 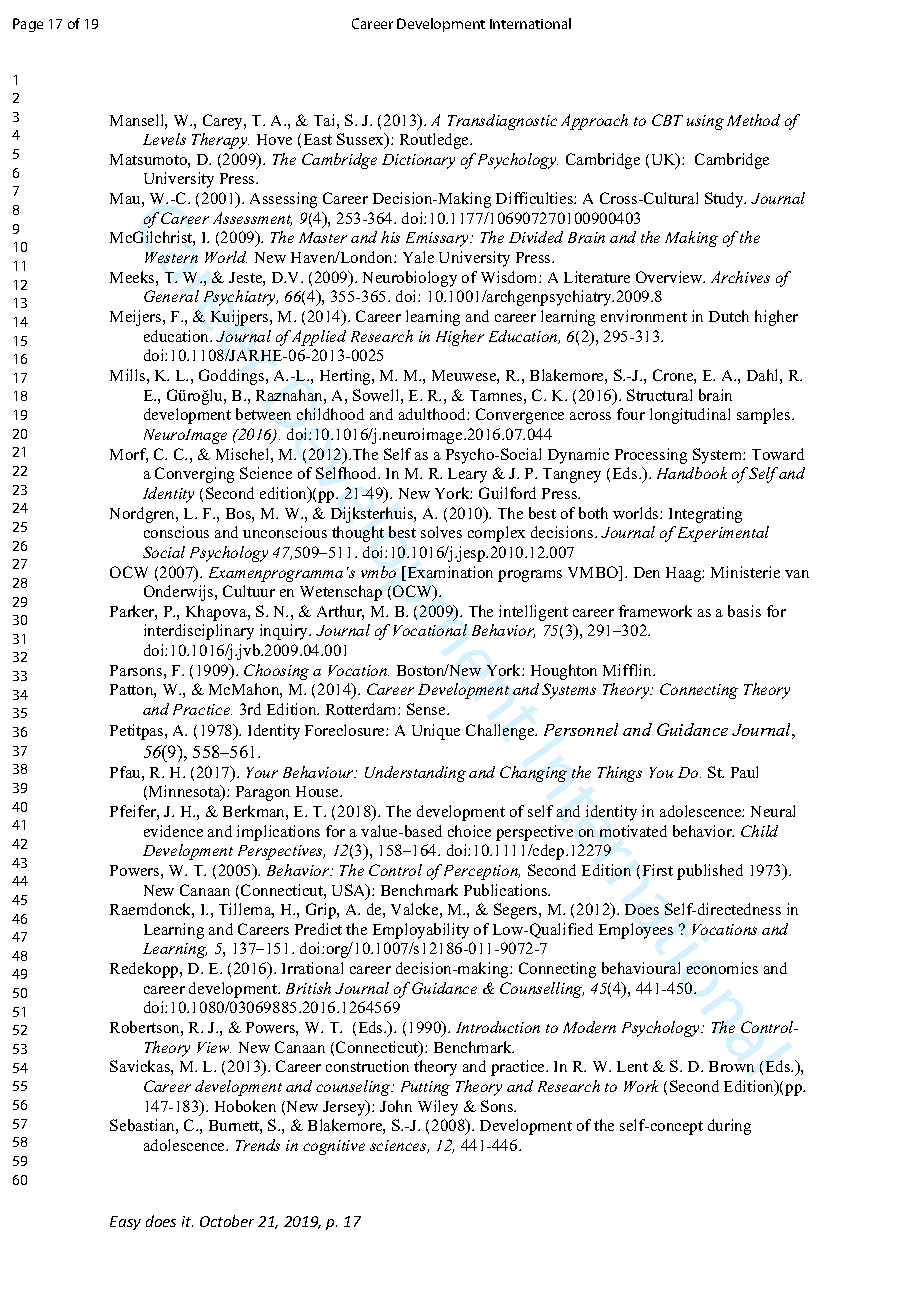 I want to click on cognitive, so click(x=334, y=1147).
